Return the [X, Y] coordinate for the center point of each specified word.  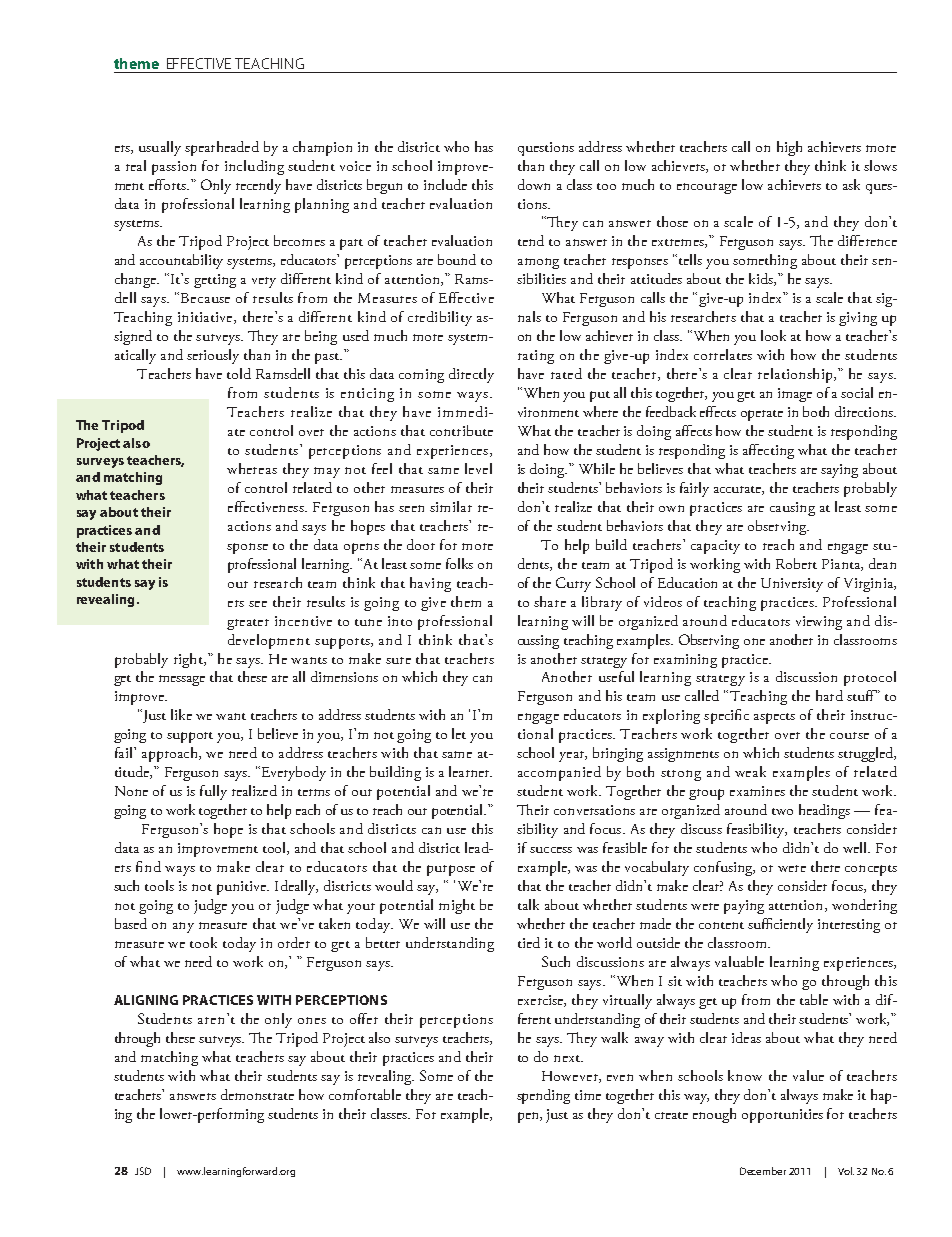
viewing [819, 623]
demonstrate [257, 1094]
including [254, 167]
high [789, 148]
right [189, 660]
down [534, 184]
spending [543, 1096]
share [550, 601]
